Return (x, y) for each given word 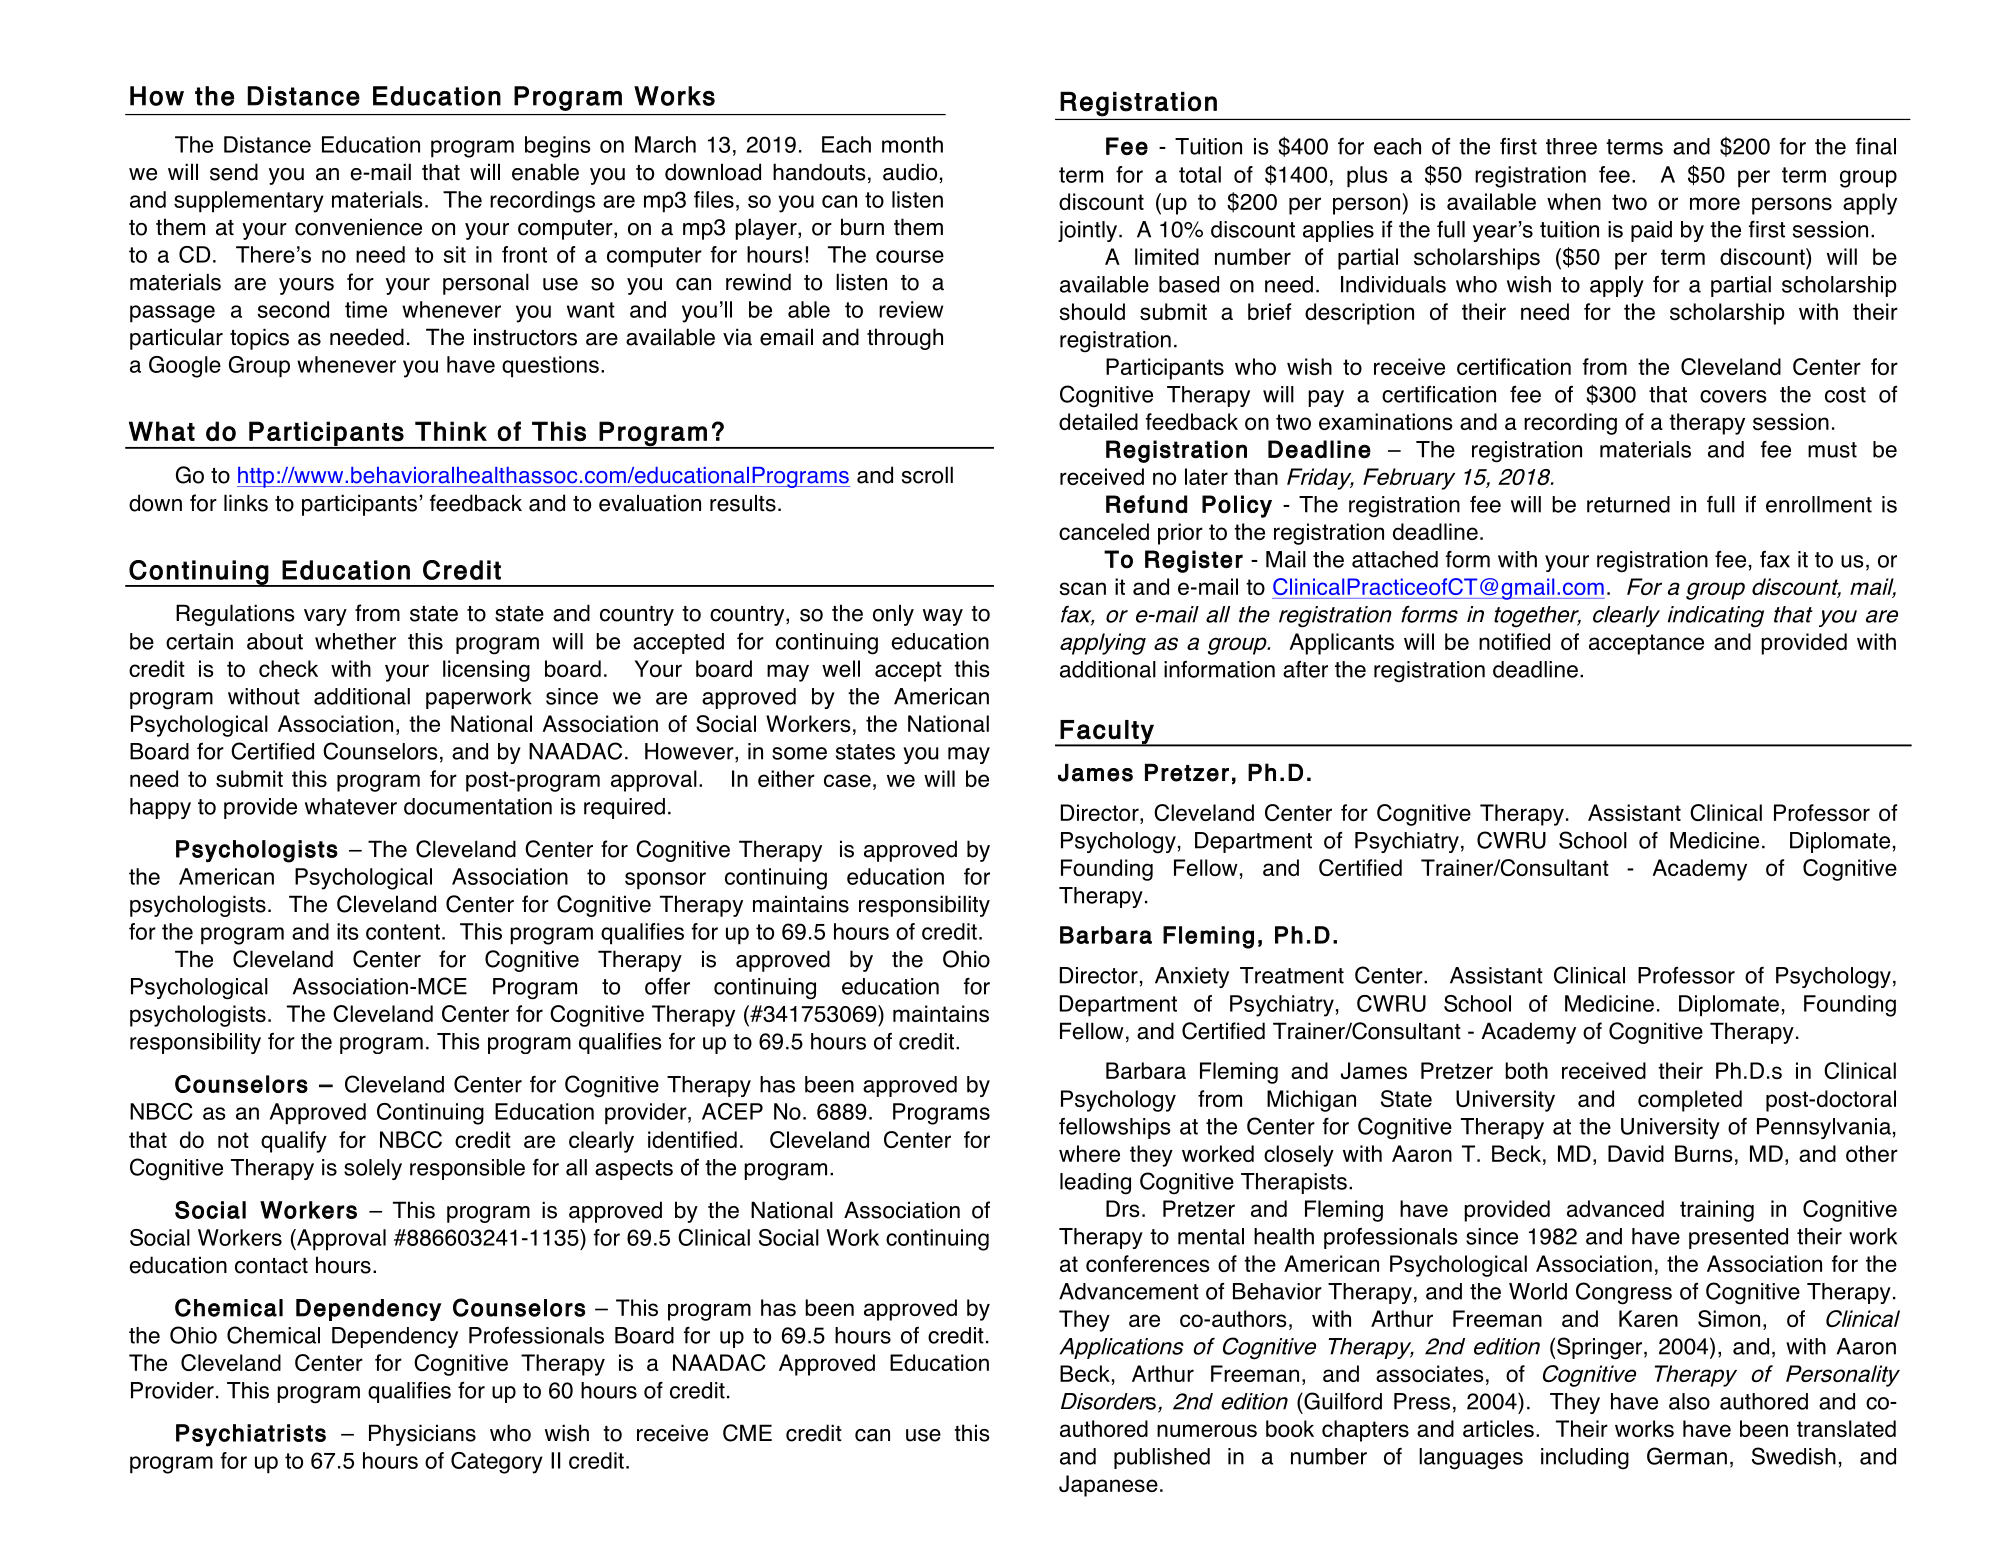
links (246, 503)
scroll (927, 475)
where (1089, 1153)
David (1636, 1153)
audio (910, 172)
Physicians (422, 1435)
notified (1514, 641)
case (847, 780)
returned (1628, 504)
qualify (294, 1142)
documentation (478, 806)
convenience (358, 227)
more (1715, 203)
